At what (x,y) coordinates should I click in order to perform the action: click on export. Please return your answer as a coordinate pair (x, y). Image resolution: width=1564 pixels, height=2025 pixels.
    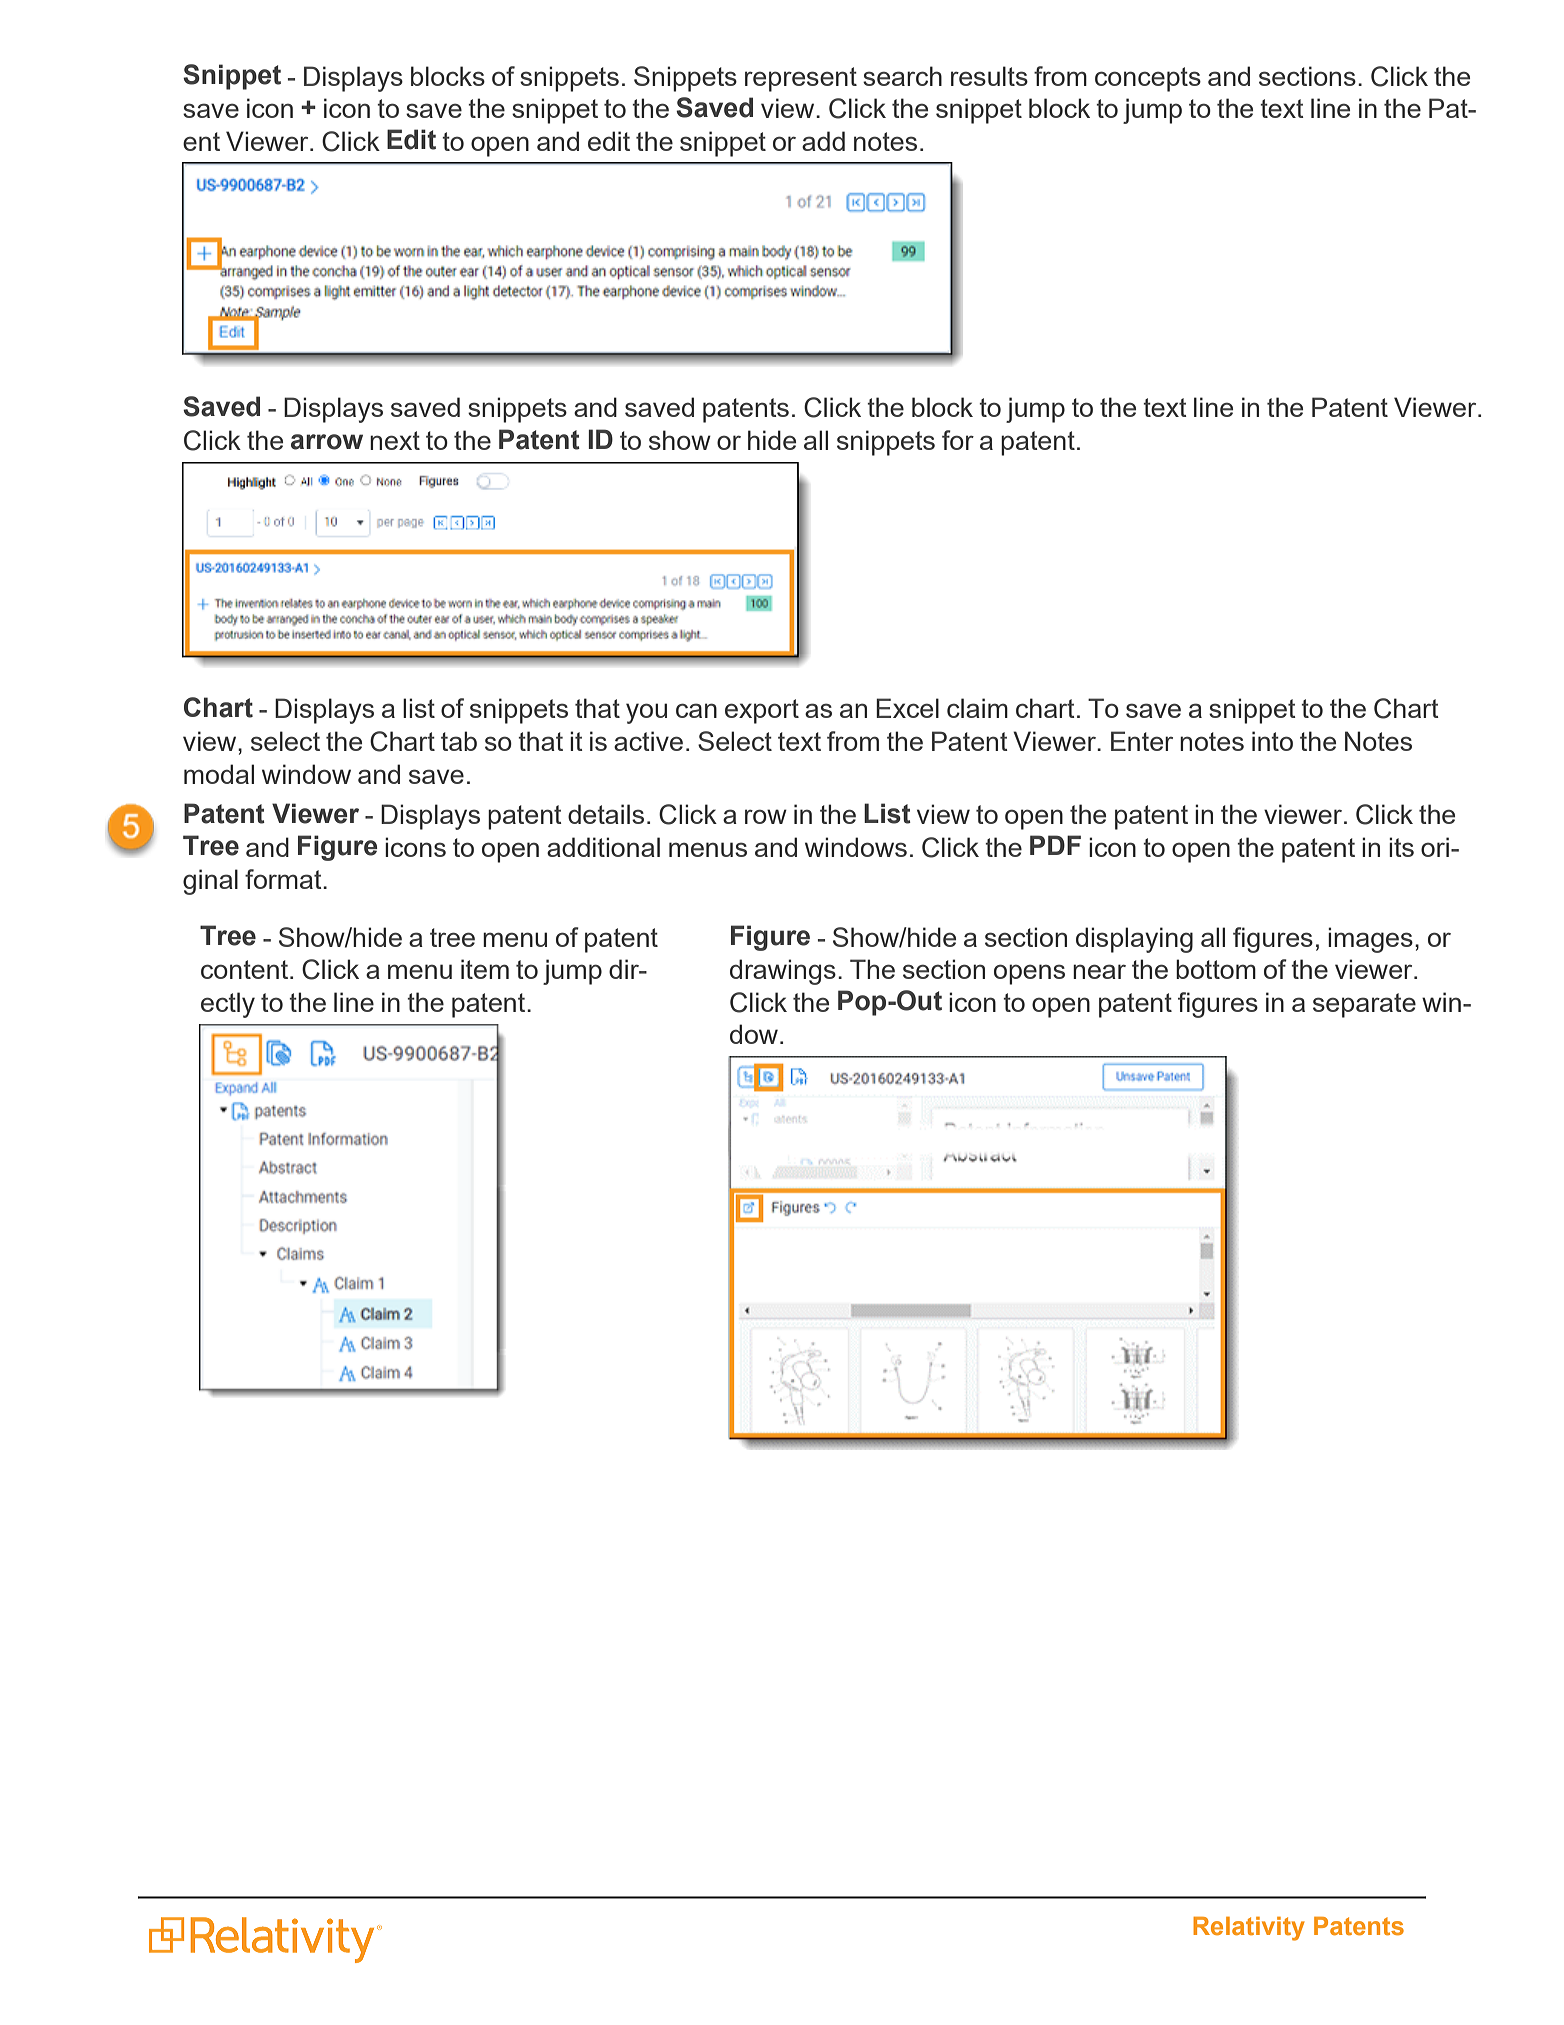
    Looking at the image, I should click on (762, 711).
